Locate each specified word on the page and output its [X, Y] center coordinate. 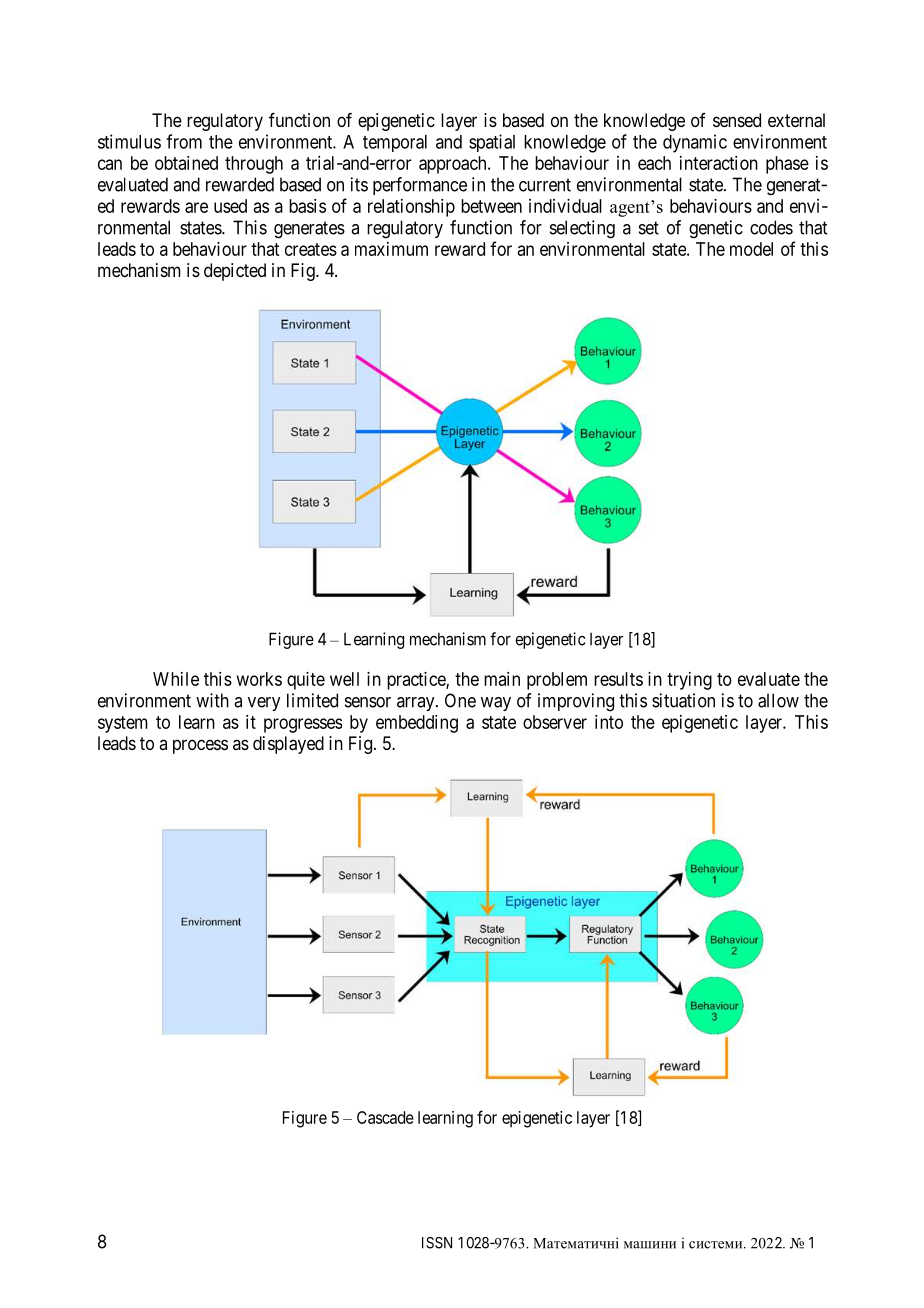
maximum [391, 249]
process [200, 746]
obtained [186, 163]
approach [454, 165]
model [751, 249]
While [176, 679]
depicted [235, 272]
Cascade [385, 1117]
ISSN [437, 1243]
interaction [719, 163]
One [460, 700]
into [609, 722]
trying [689, 681]
